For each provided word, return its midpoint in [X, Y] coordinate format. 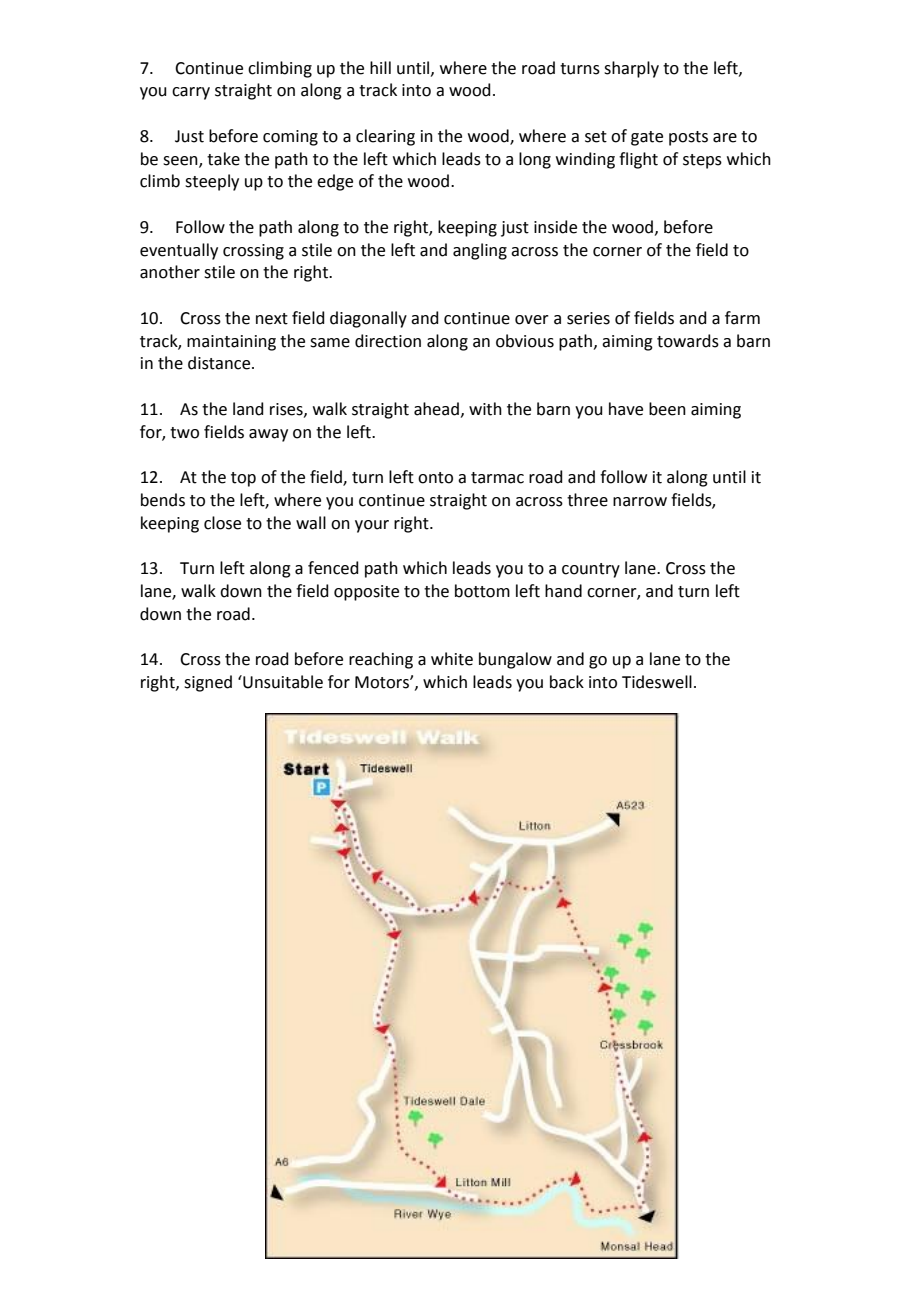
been [667, 409]
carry [191, 93]
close [222, 523]
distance [220, 363]
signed [208, 683]
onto [435, 478]
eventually [179, 251]
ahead [436, 409]
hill [380, 67]
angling [480, 251]
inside [555, 227]
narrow [640, 502]
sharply [631, 69]
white [452, 659]
